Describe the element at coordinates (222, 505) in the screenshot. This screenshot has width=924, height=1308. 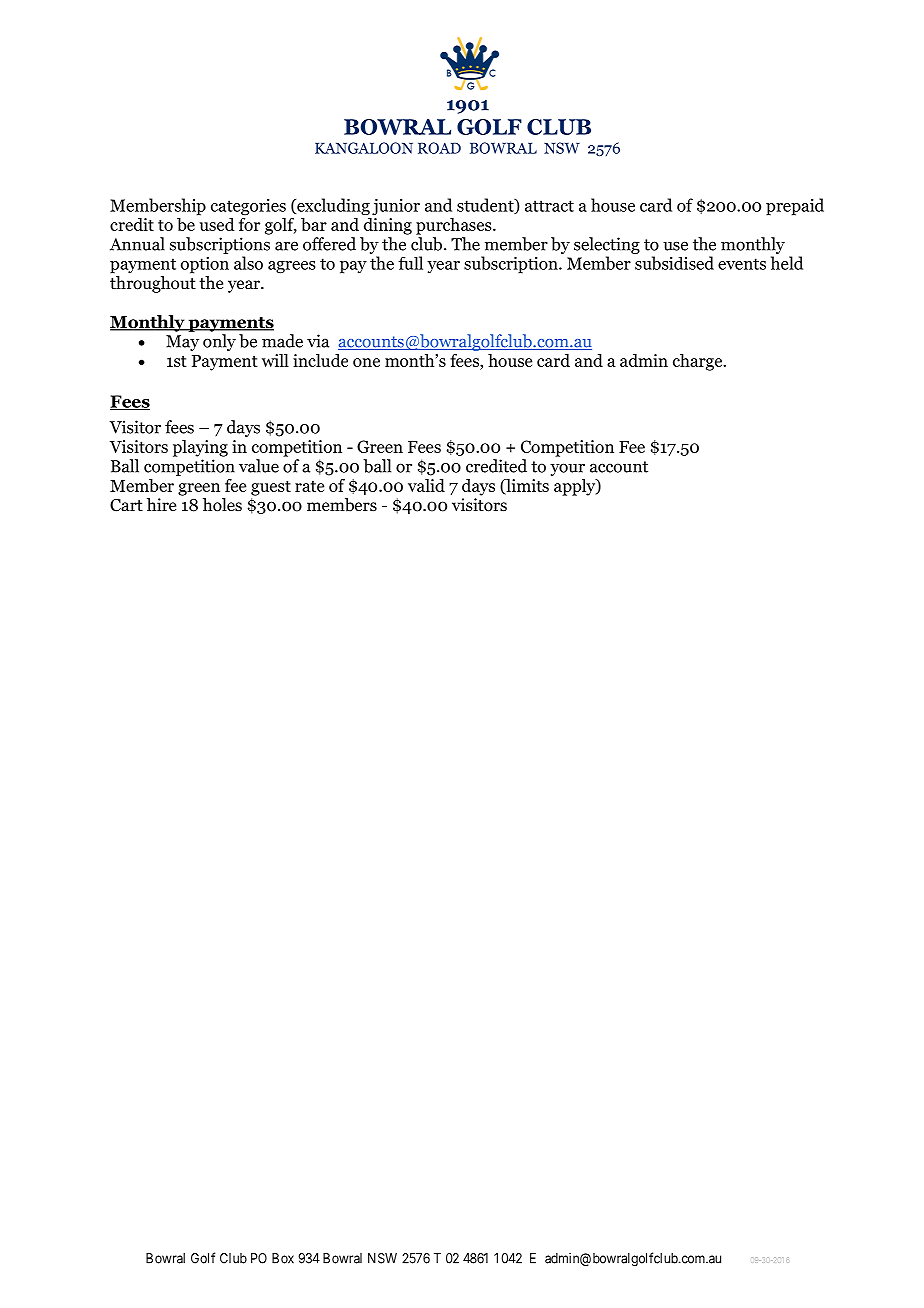
I see `holes` at that location.
